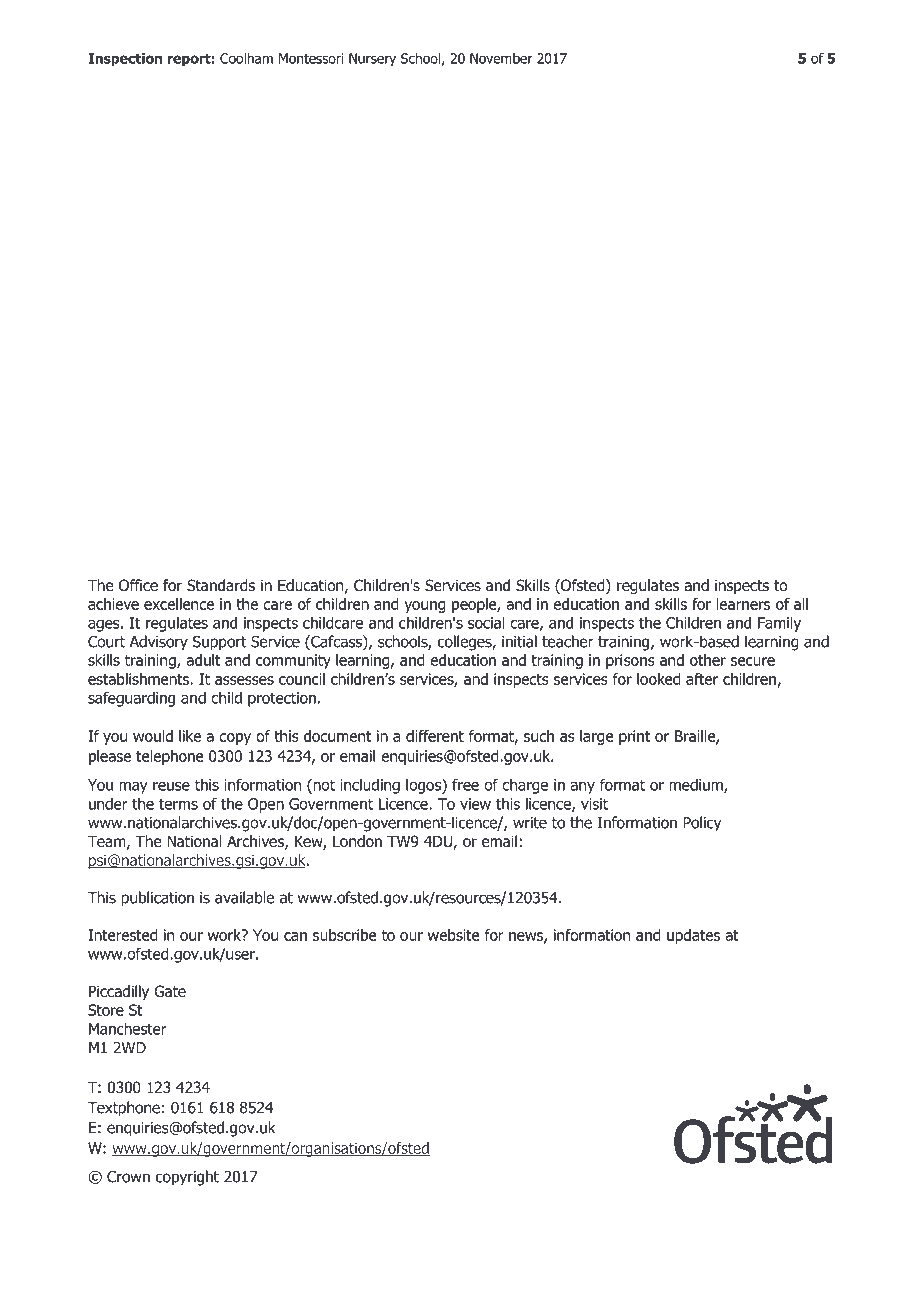 This page has height=1308, width=924. What do you see at coordinates (693, 936) in the page?
I see `updates` at bounding box center [693, 936].
